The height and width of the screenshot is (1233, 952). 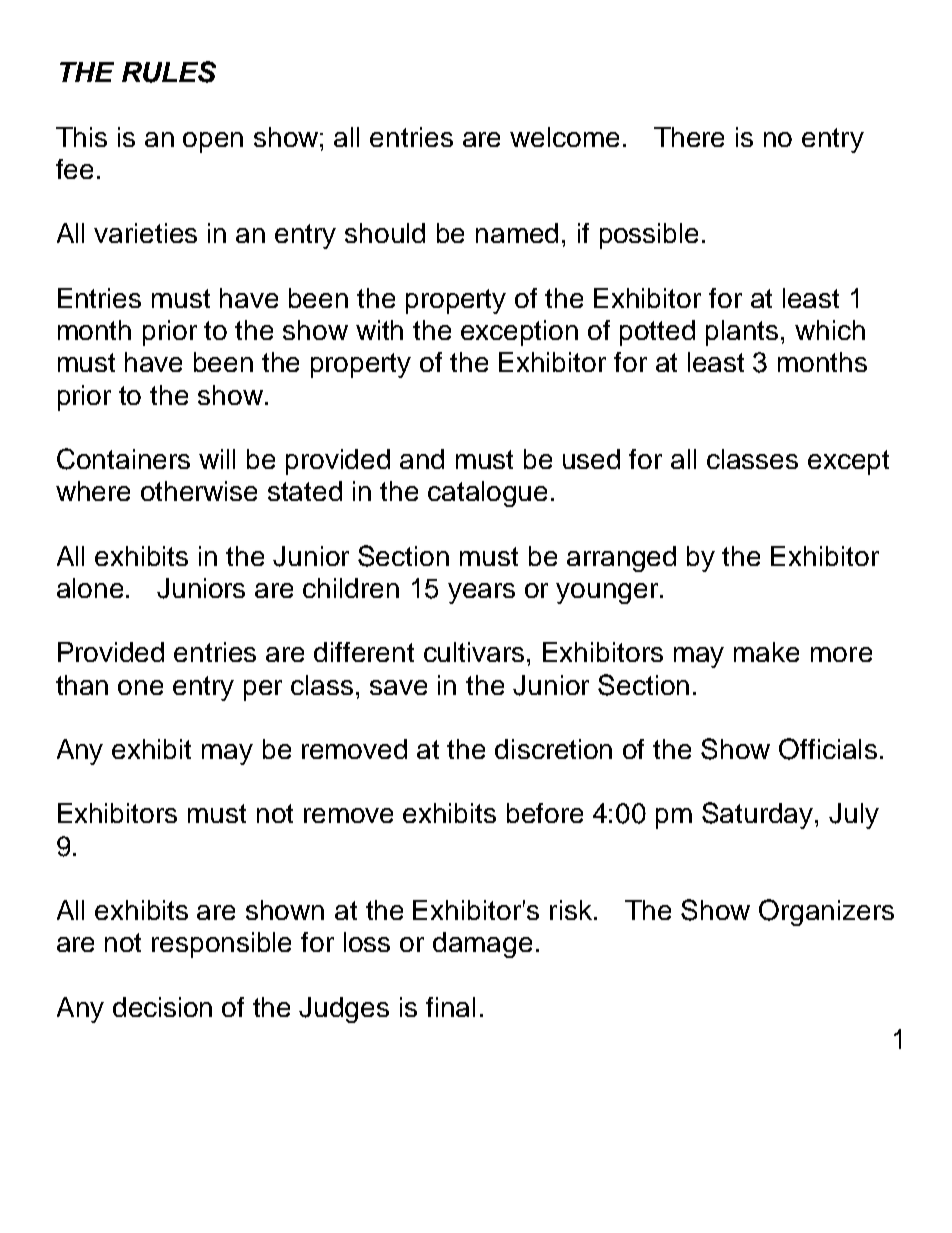 What do you see at coordinates (199, 491) in the screenshot?
I see `otherwise` at bounding box center [199, 491].
